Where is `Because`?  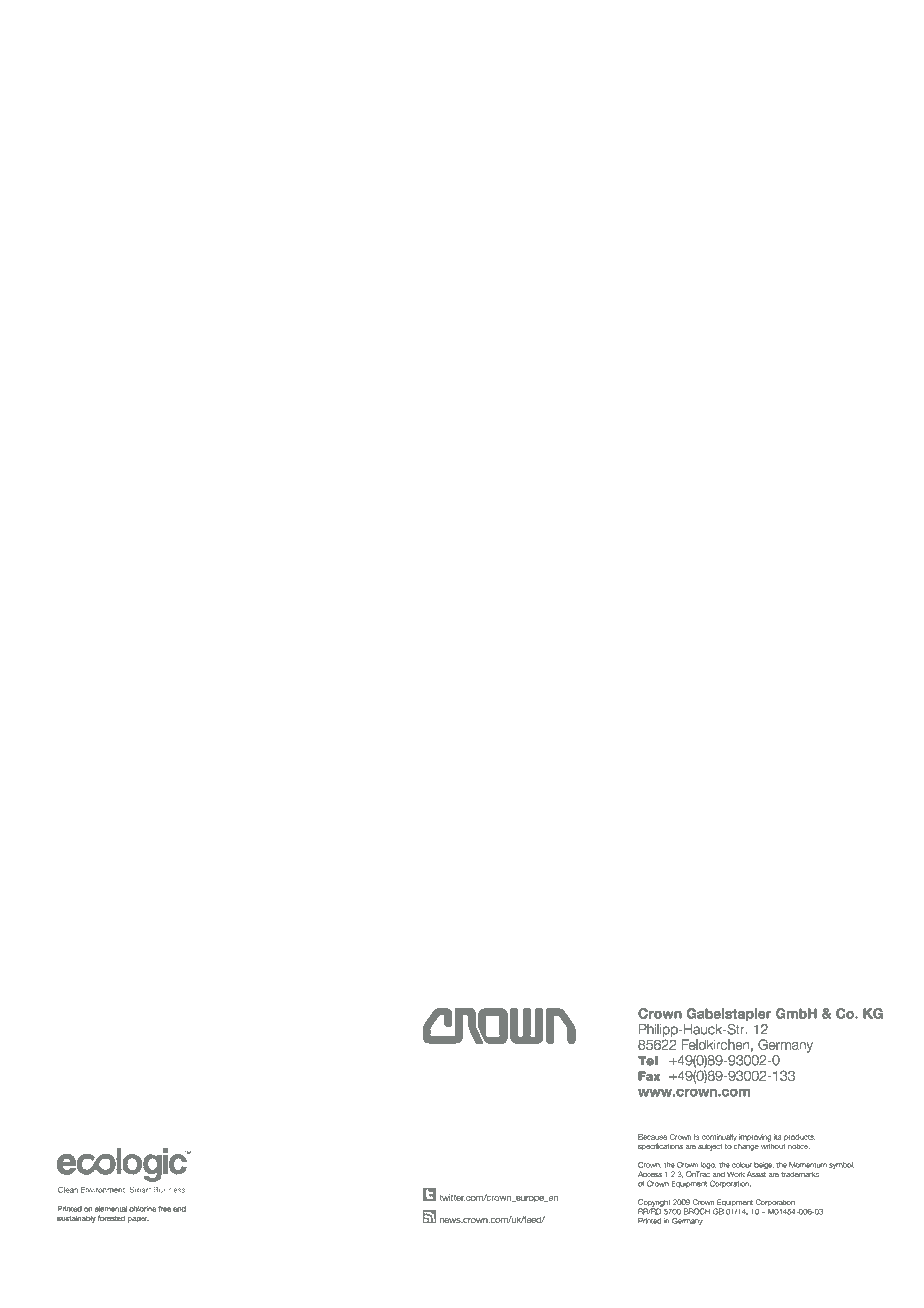 Because is located at coordinates (652, 1137).
